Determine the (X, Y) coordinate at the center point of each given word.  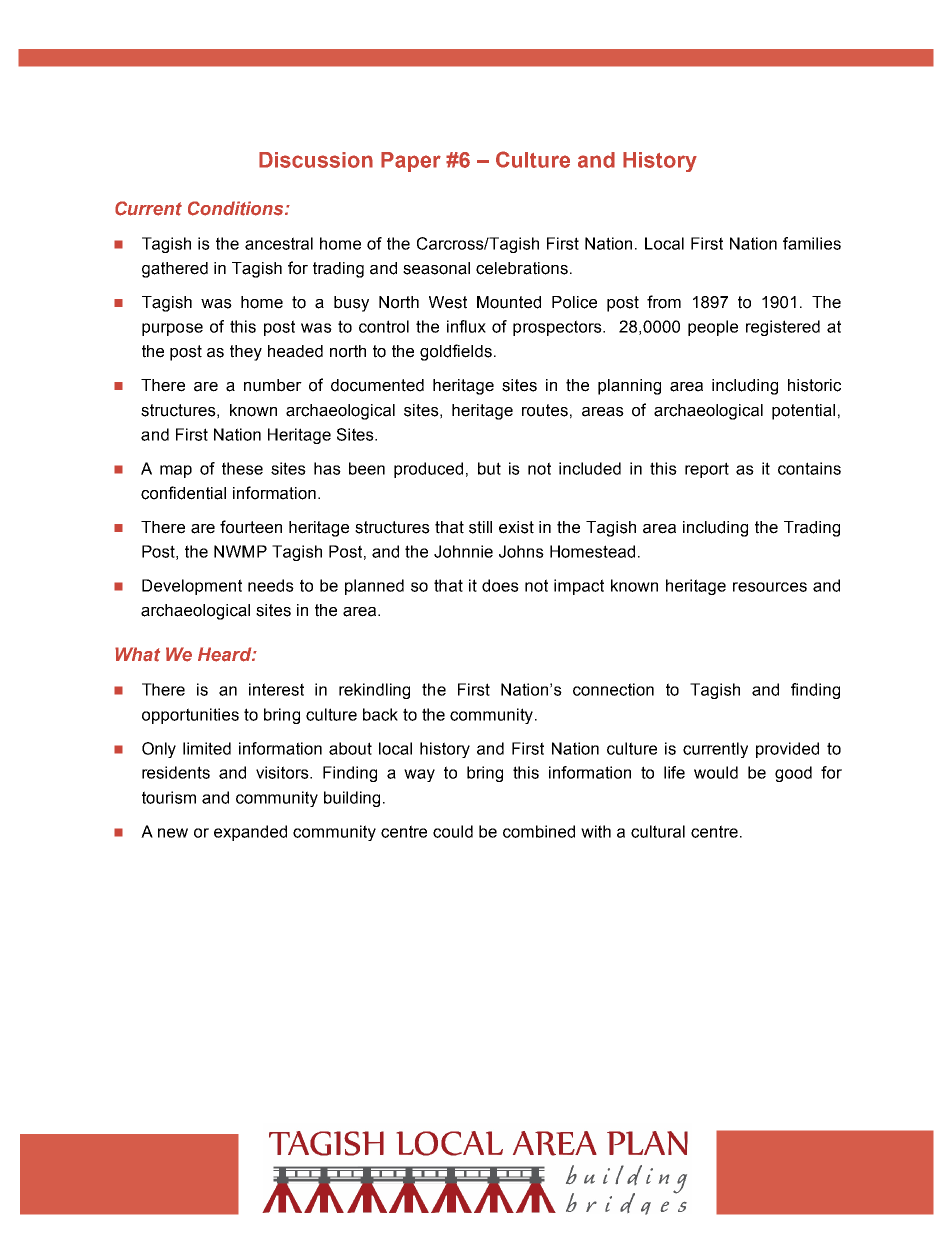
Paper (411, 162)
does (500, 585)
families (812, 243)
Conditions (237, 208)
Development (192, 587)
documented (377, 385)
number (273, 385)
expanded (250, 833)
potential (803, 412)
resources (770, 587)
